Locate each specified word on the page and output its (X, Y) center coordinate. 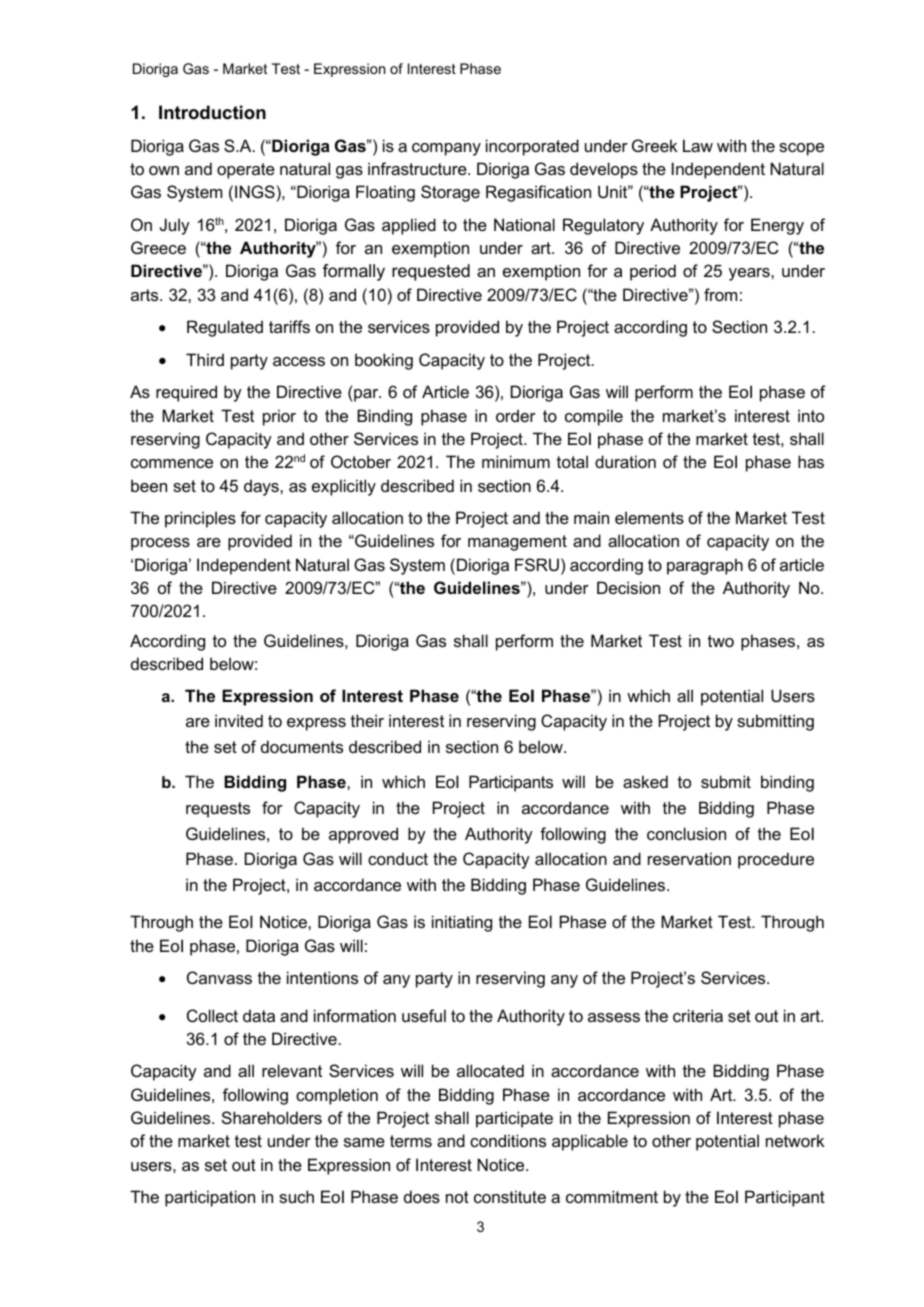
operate (246, 171)
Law (698, 145)
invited (239, 720)
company (446, 149)
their (367, 720)
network (795, 1140)
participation (210, 1198)
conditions (508, 1140)
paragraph (705, 566)
